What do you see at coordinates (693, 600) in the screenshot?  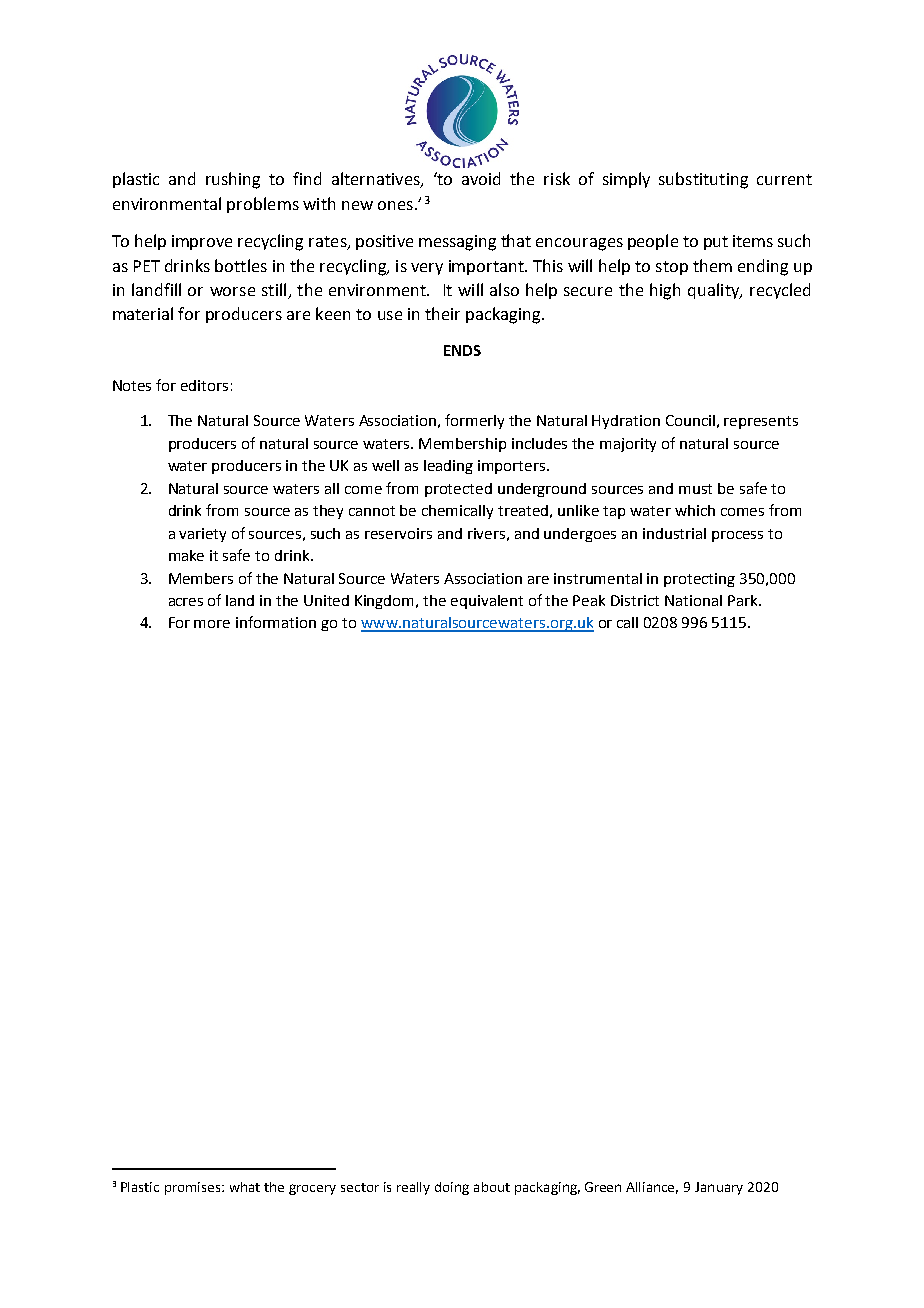 I see `National` at bounding box center [693, 600].
